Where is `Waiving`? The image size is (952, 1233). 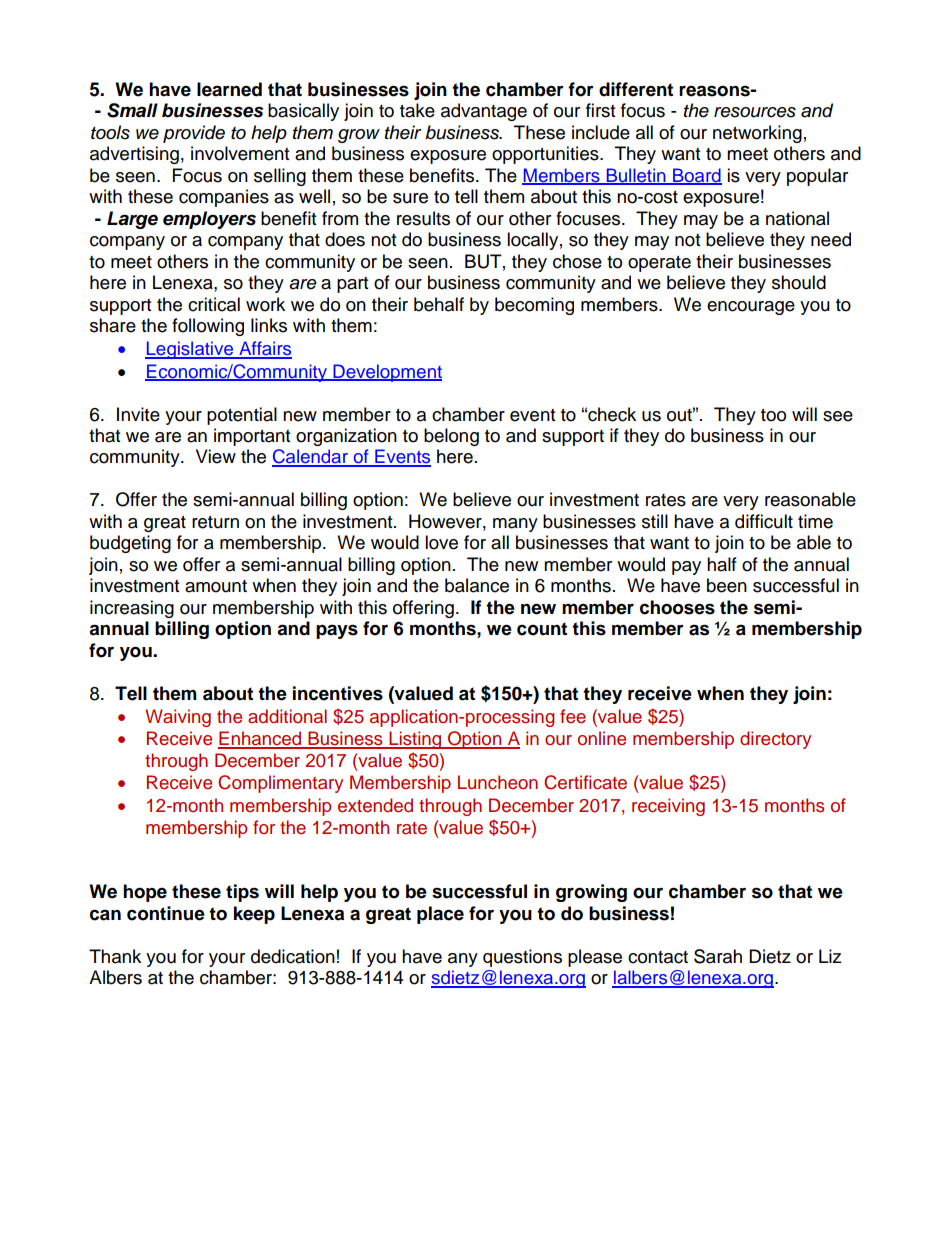 Waiving is located at coordinates (178, 718).
